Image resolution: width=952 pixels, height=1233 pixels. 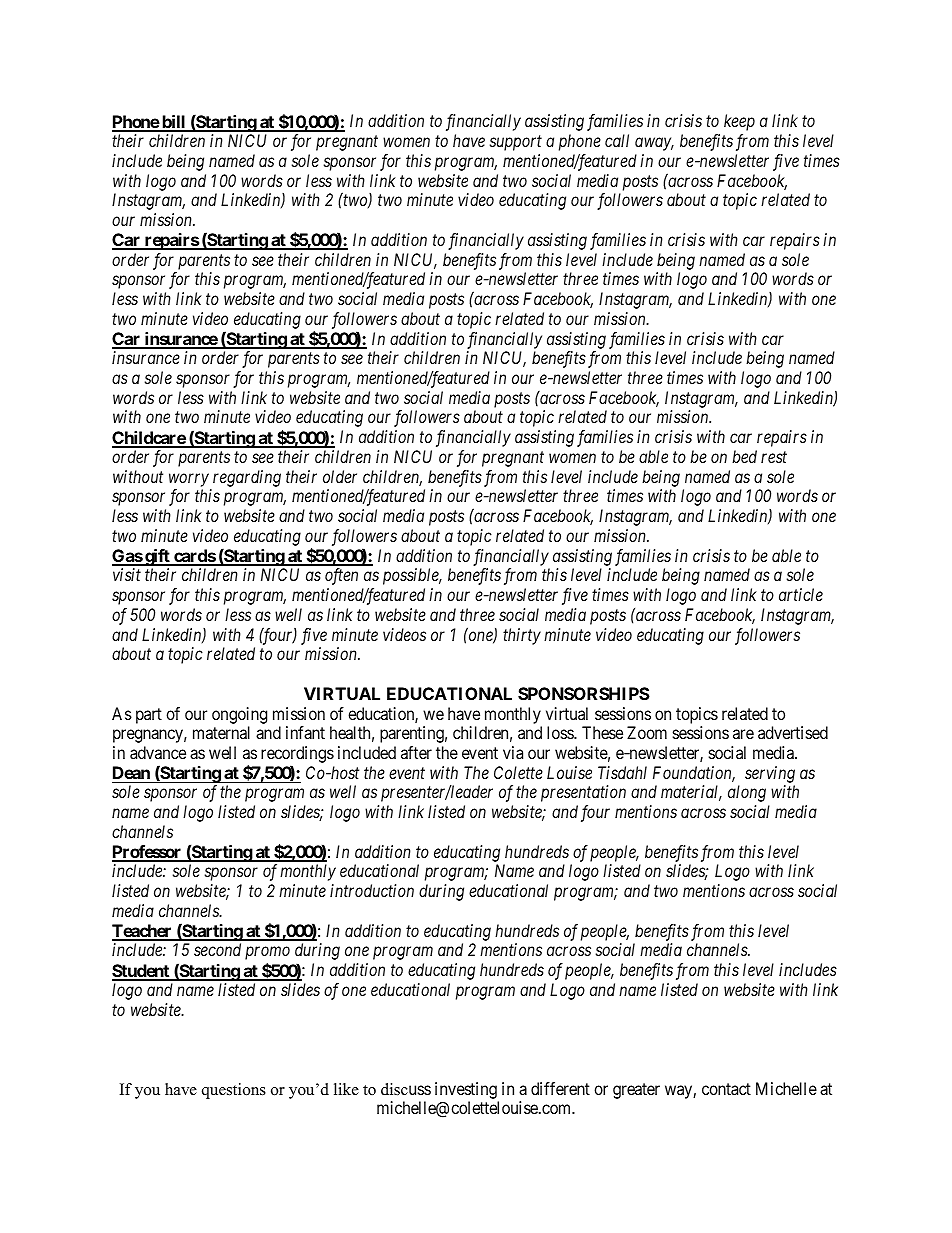 I want to click on thirty, so click(x=522, y=636).
